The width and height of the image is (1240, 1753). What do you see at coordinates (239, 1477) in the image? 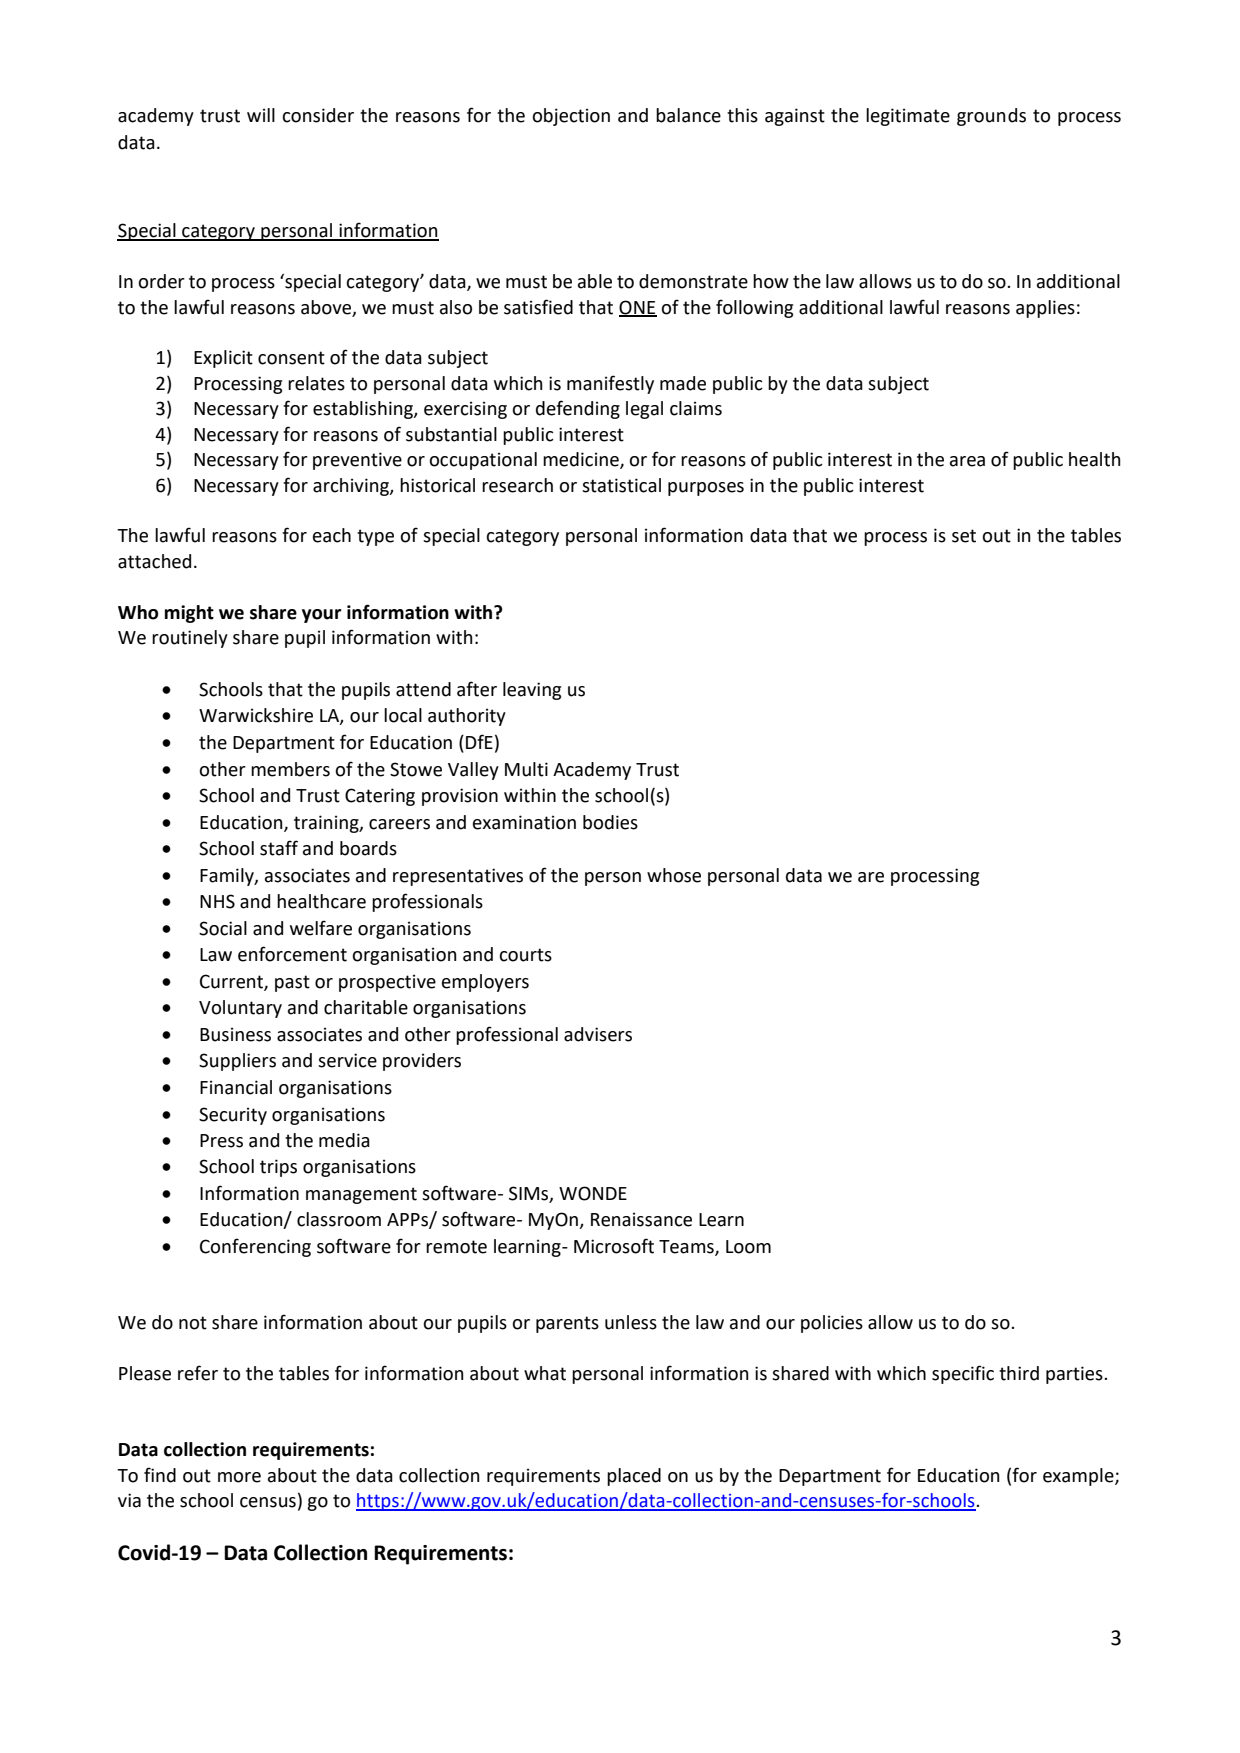
I see `more` at bounding box center [239, 1477].
